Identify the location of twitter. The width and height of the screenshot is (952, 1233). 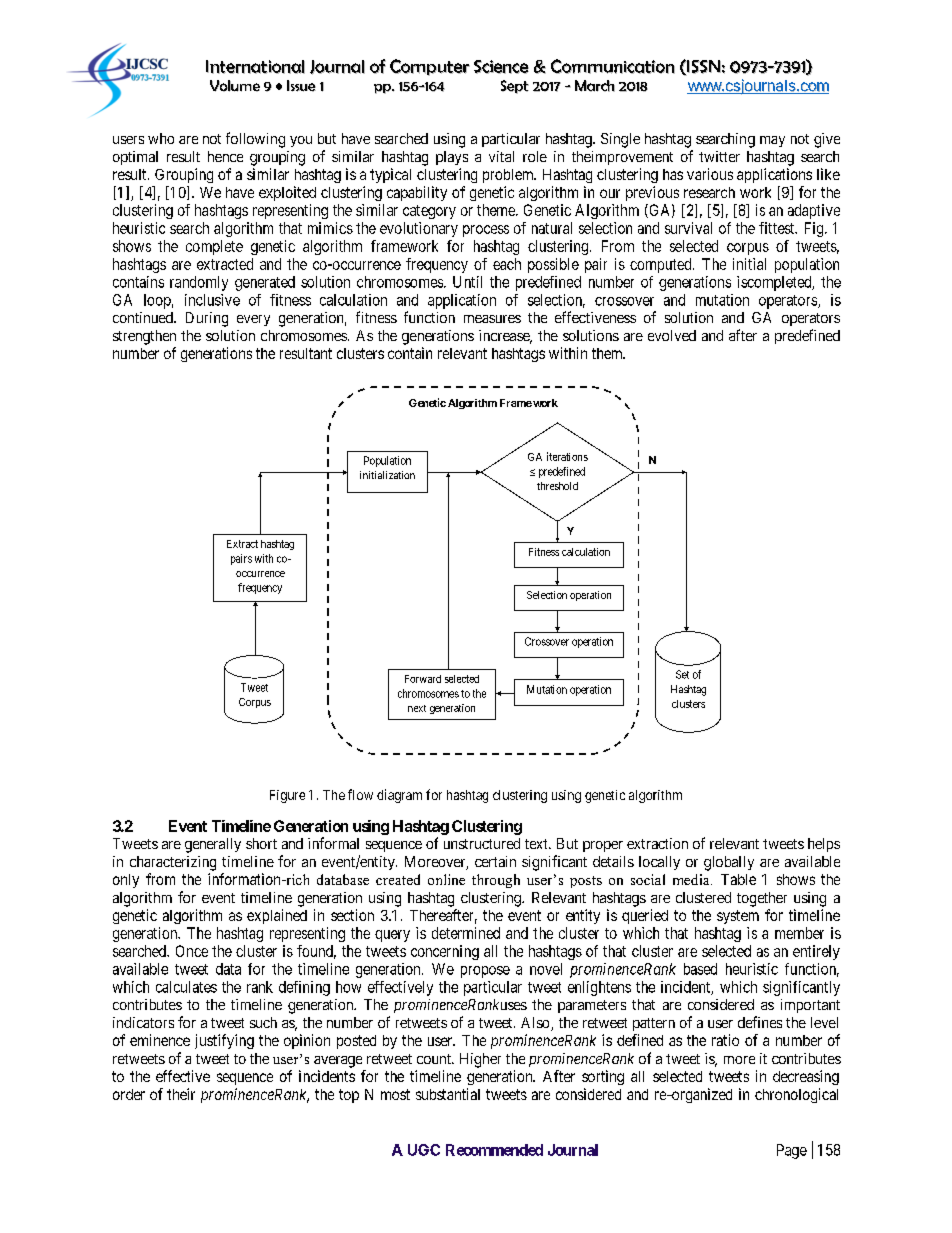
(719, 156).
